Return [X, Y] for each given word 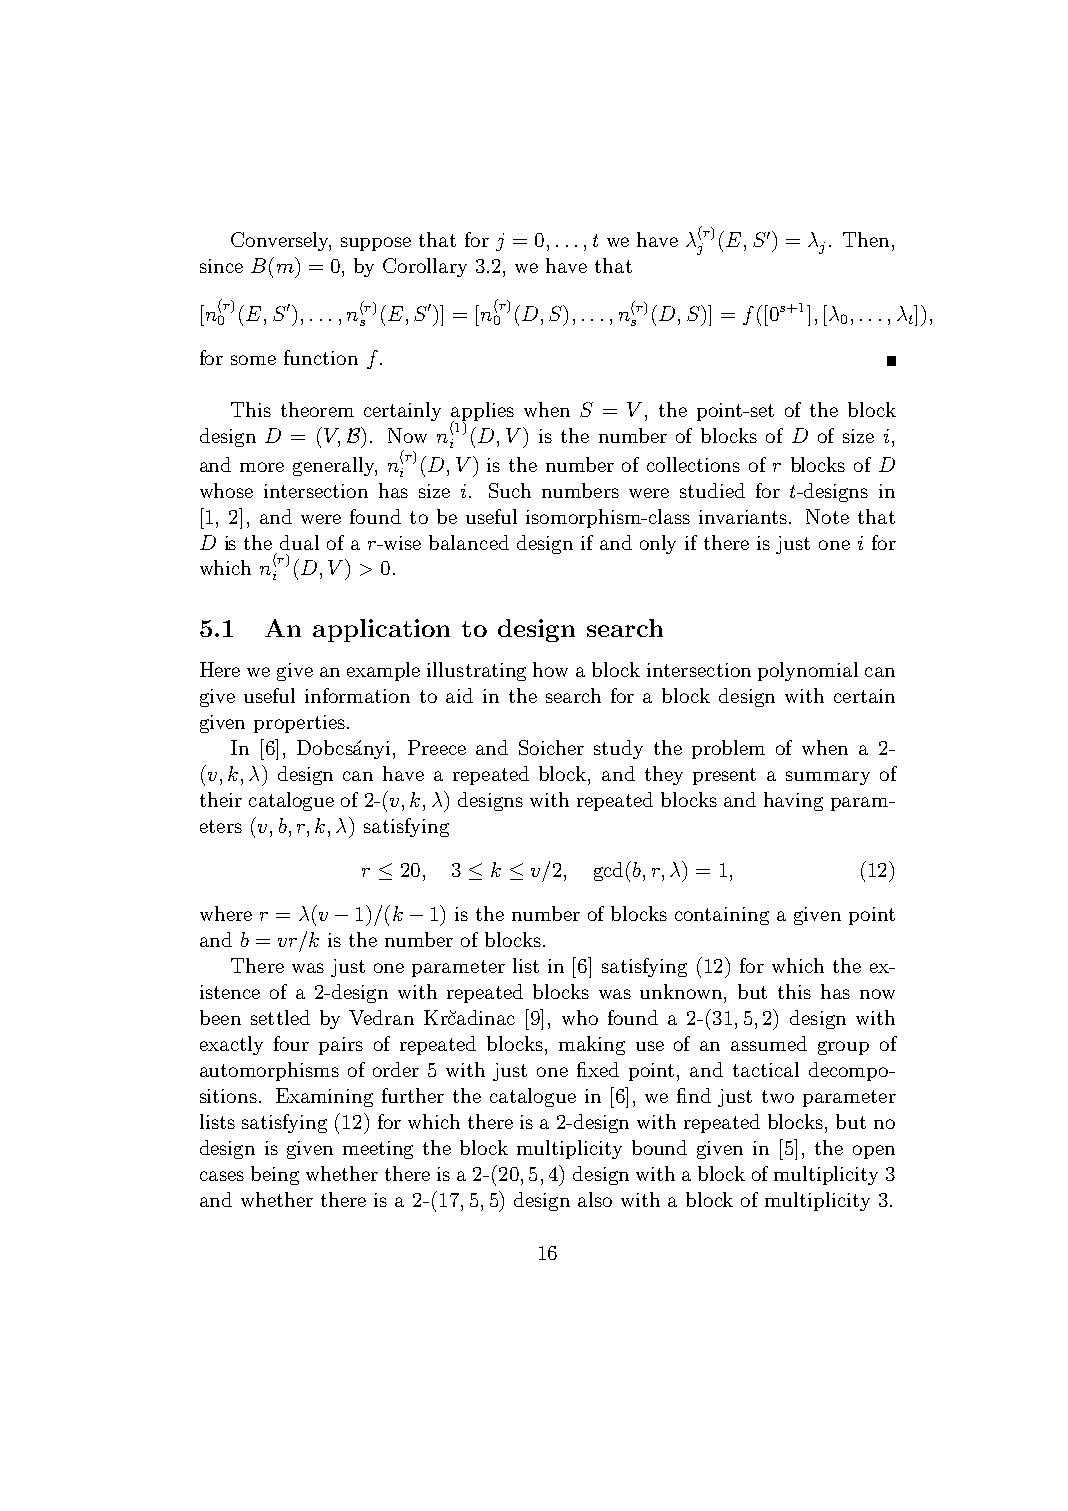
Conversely [281, 241]
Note [827, 516]
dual [299, 542]
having [793, 801]
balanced [469, 542]
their [221, 799]
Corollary [425, 267]
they [664, 775]
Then [866, 239]
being [275, 1175]
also [595, 1199]
